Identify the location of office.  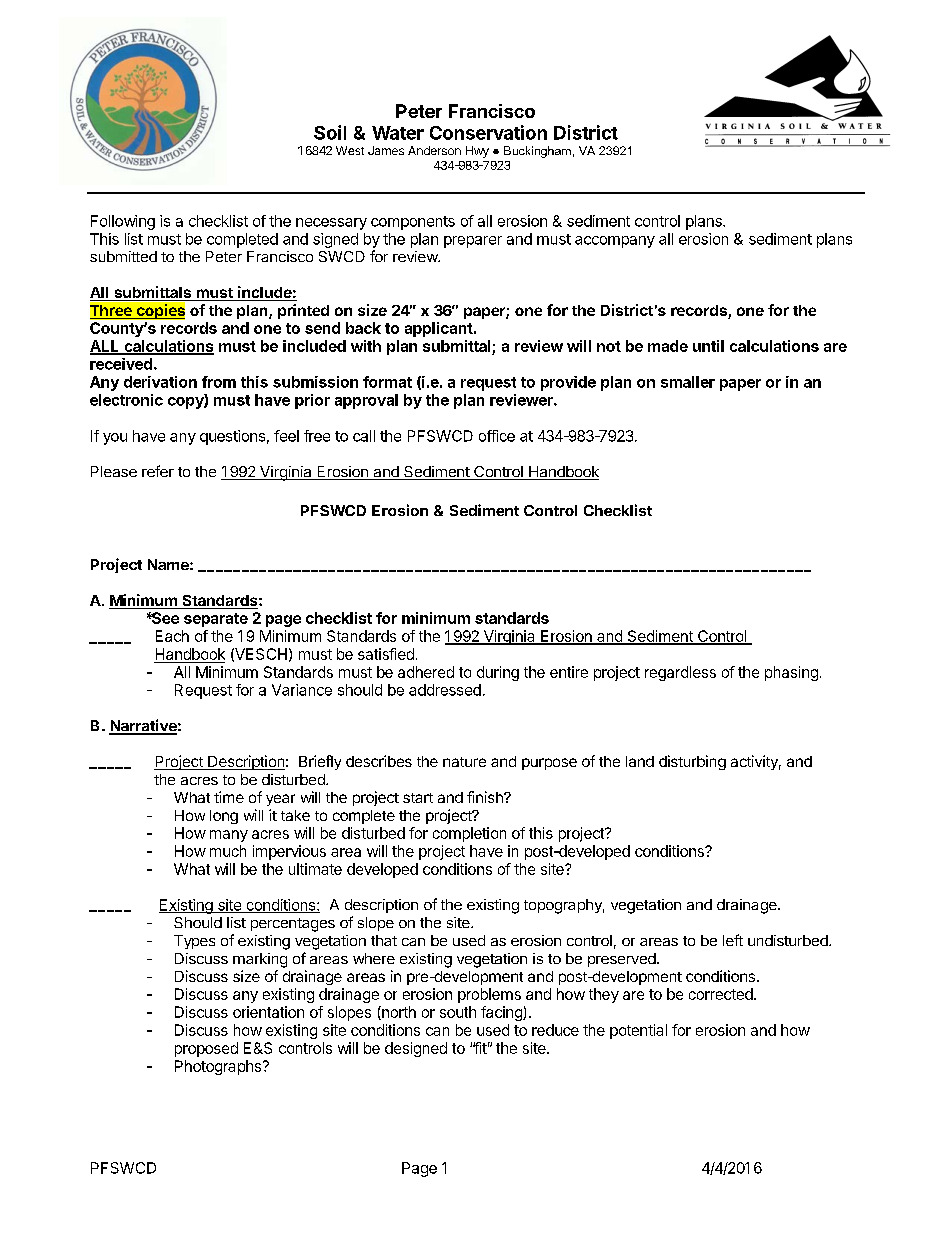
(497, 436).
